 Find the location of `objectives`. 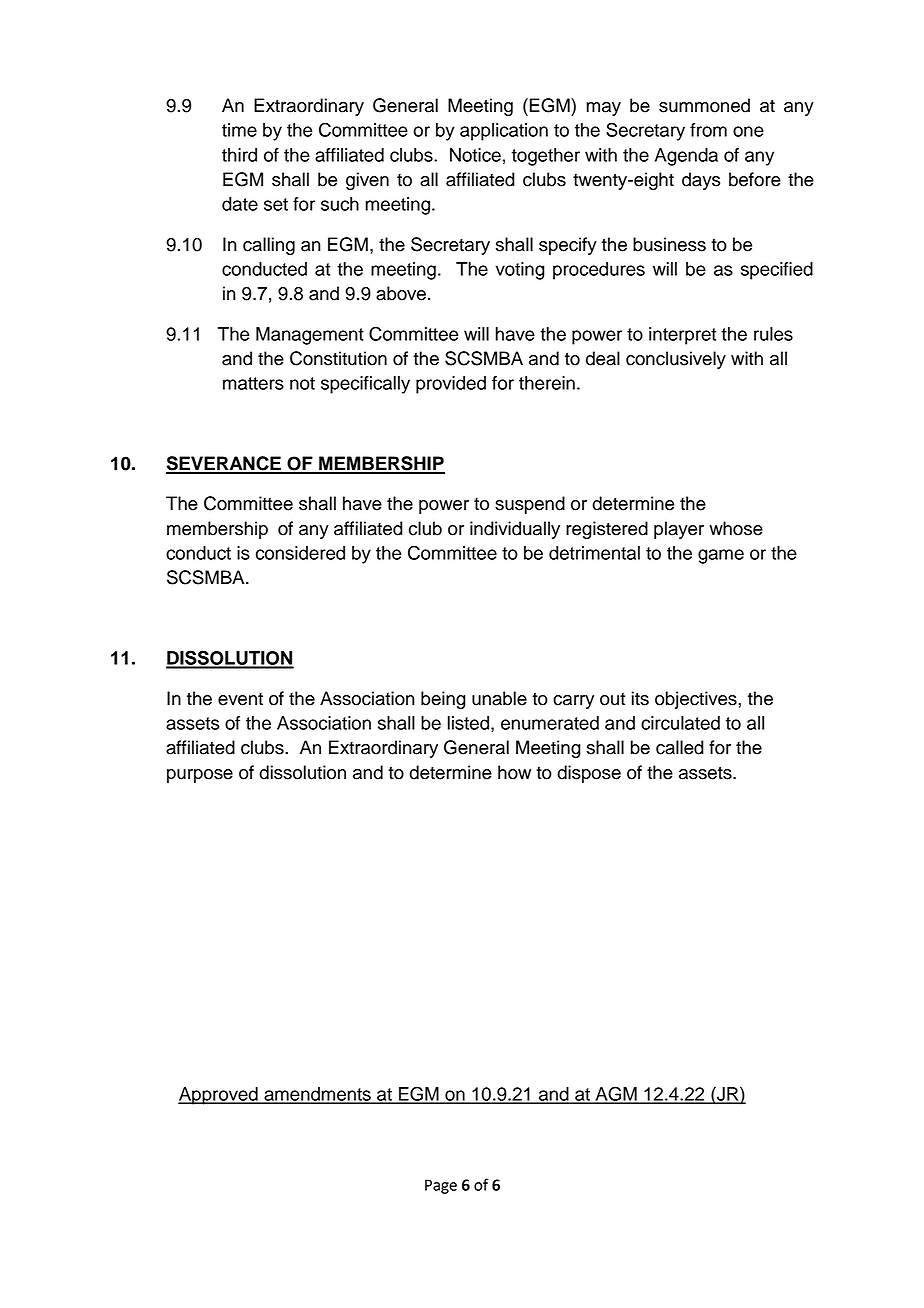

objectives is located at coordinates (697, 700).
